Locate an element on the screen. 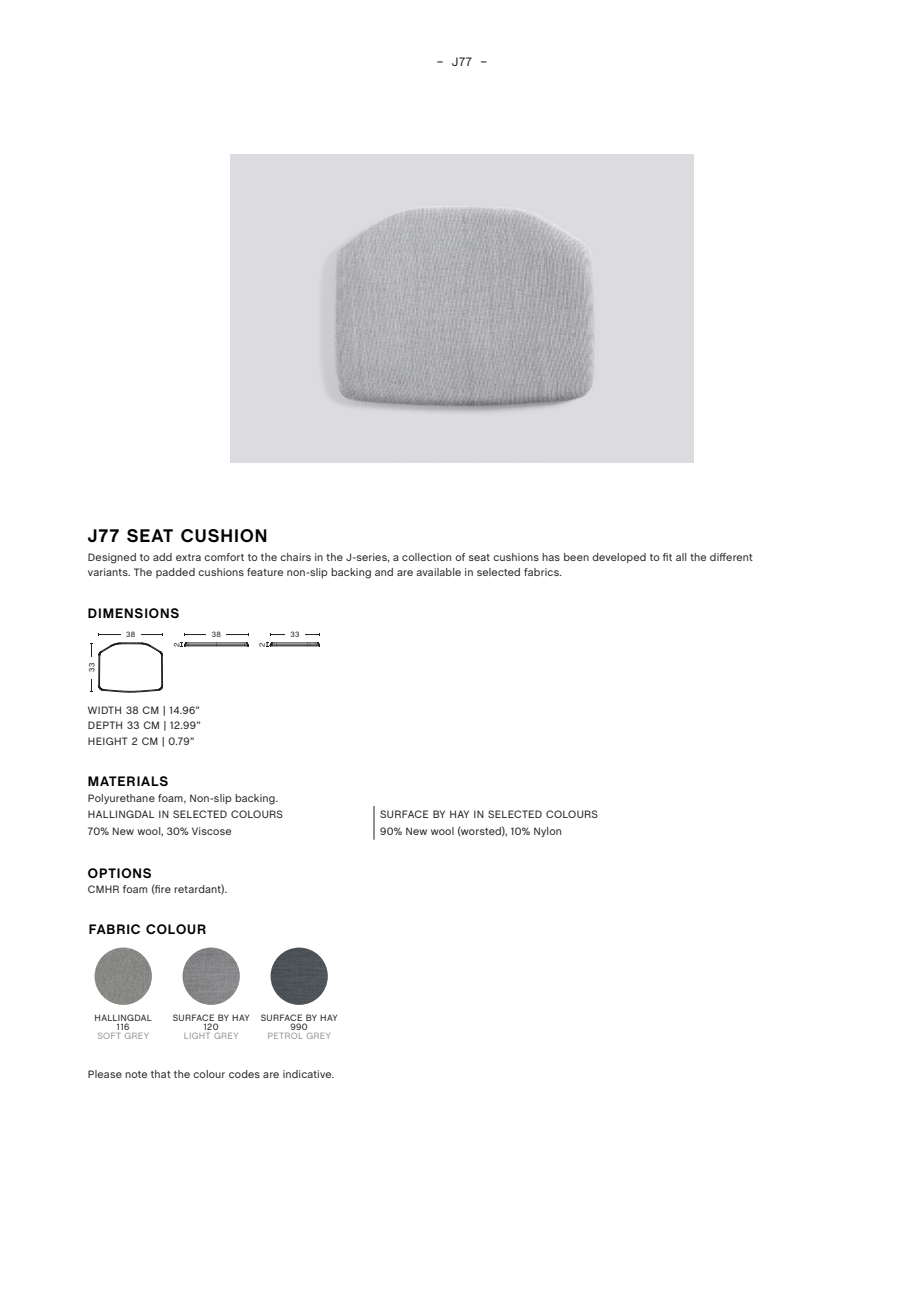  that is located at coordinates (161, 1074).
